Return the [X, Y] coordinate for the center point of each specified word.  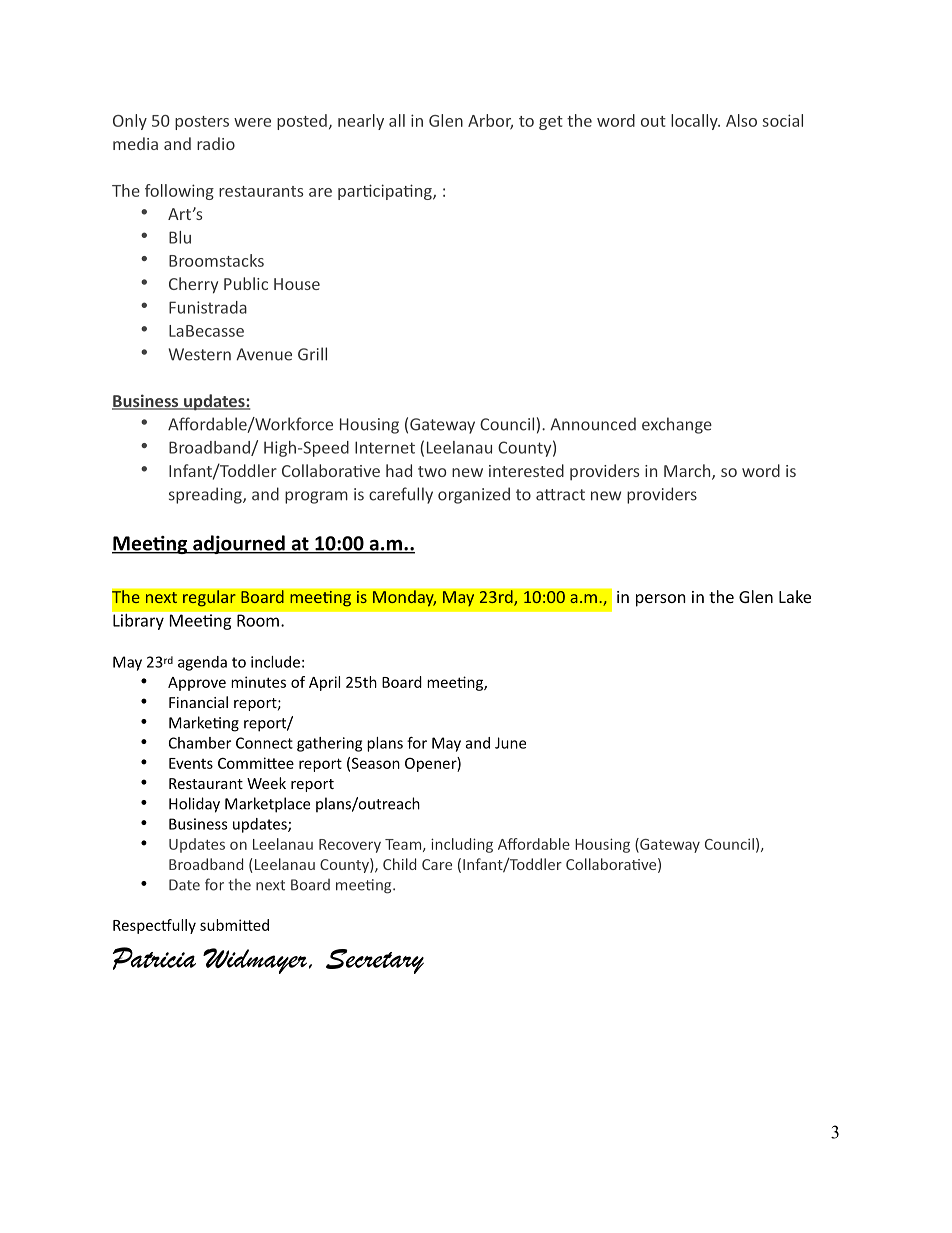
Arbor [490, 121]
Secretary [375, 961]
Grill [312, 354]
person [661, 600]
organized [474, 495]
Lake [795, 596]
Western [200, 354]
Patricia [154, 958]
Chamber [200, 743]
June [510, 743]
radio [216, 143]
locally [695, 122]
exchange [677, 425]
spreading [206, 495]
